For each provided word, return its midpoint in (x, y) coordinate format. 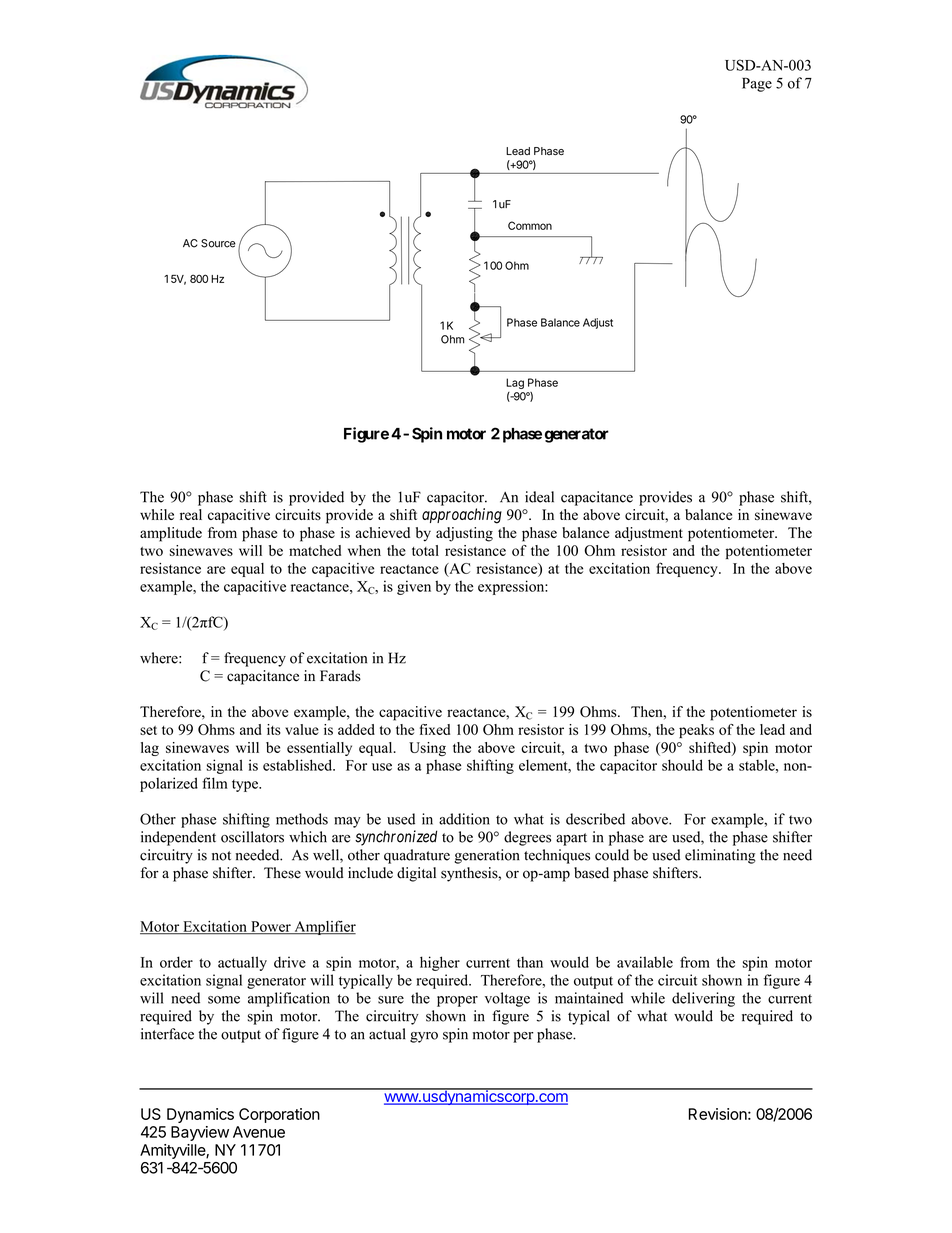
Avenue (259, 1132)
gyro (424, 1037)
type (246, 785)
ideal (539, 497)
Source (218, 243)
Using (427, 749)
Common (530, 225)
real (191, 514)
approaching (462, 516)
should (682, 765)
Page (757, 84)
